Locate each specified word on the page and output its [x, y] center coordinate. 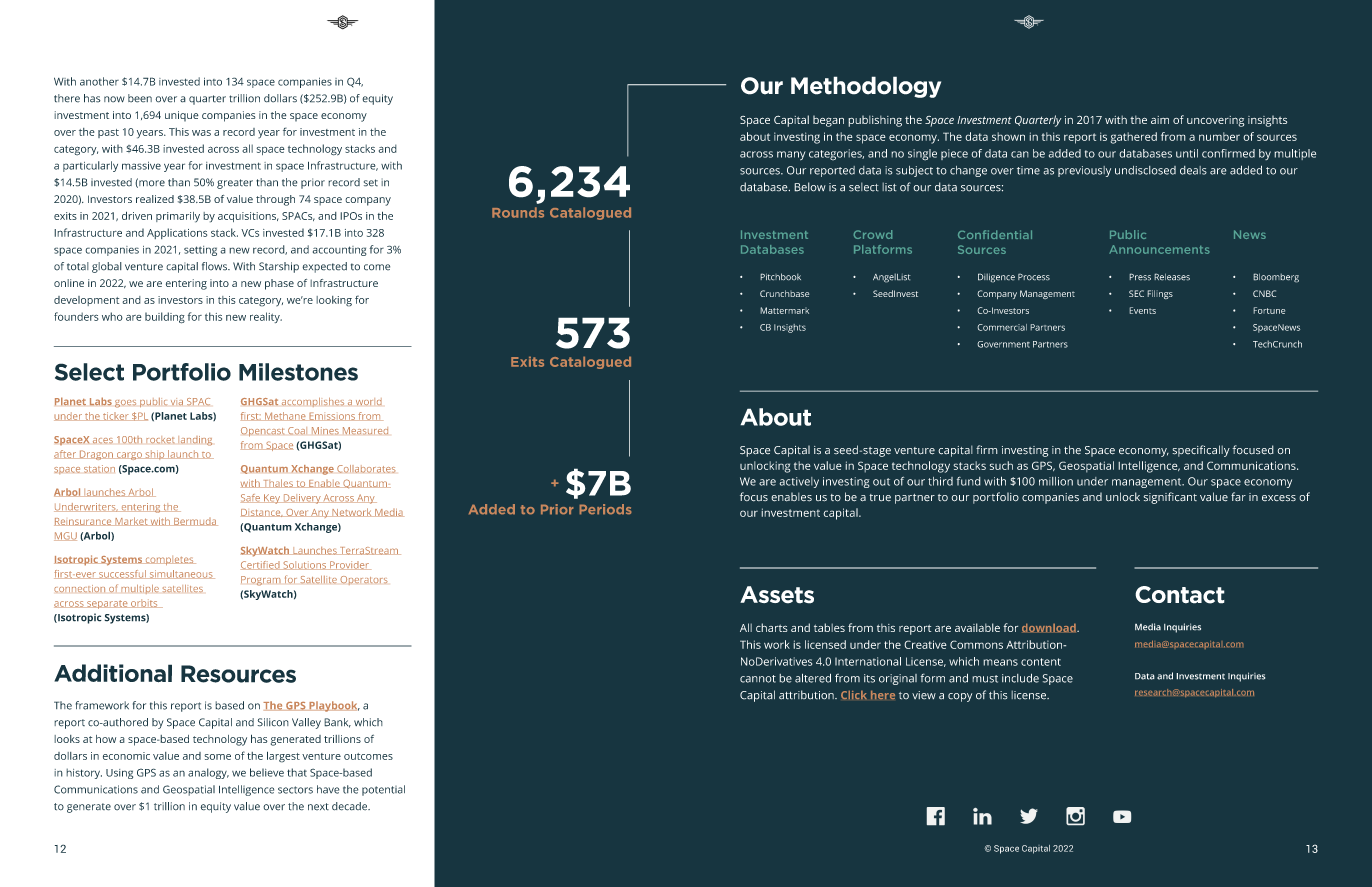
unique [182, 116]
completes [169, 560]
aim [1160, 120]
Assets [777, 595]
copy [960, 697]
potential [383, 790]
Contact [1180, 595]
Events [1142, 310]
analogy [208, 773]
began [828, 121]
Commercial [1002, 327]
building [165, 318]
